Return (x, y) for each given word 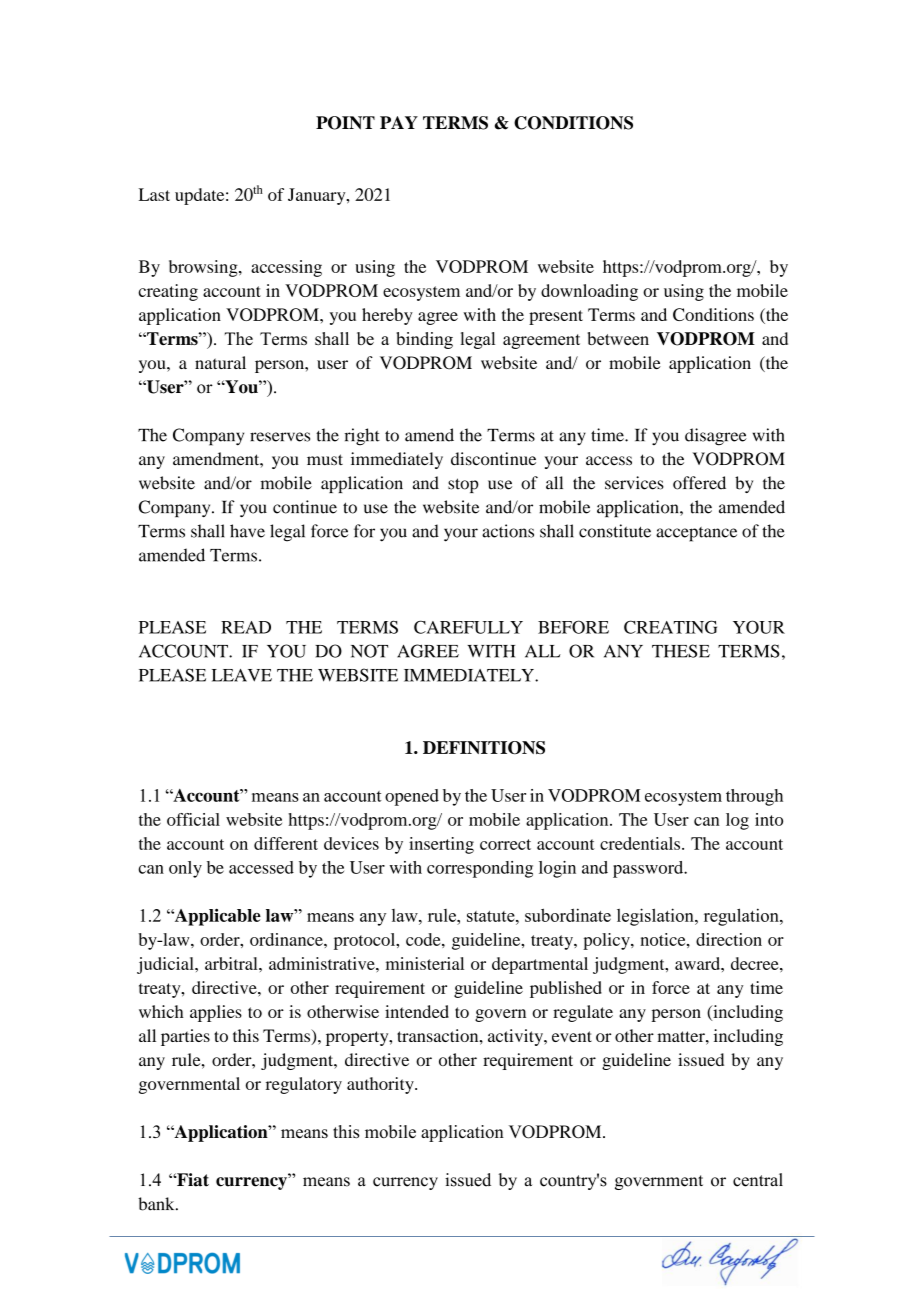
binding (424, 340)
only (185, 869)
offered (699, 483)
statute (492, 916)
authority (381, 1085)
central (758, 1180)
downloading (589, 292)
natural (220, 362)
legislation (656, 917)
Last (154, 194)
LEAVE (242, 675)
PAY (399, 122)
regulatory (304, 1085)
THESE (681, 651)
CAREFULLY (468, 627)
